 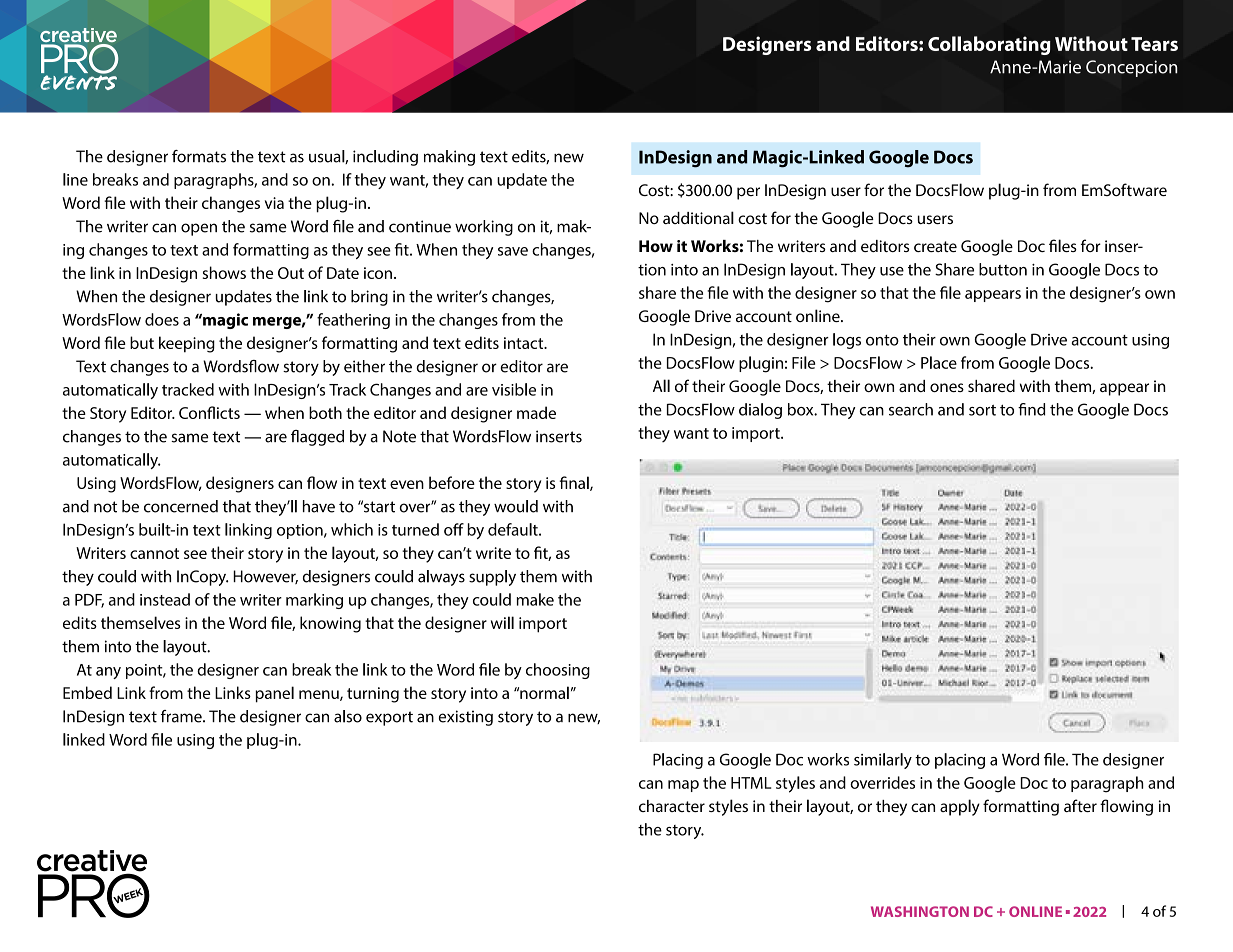 What do you see at coordinates (516, 506) in the document?
I see `would` at bounding box center [516, 506].
